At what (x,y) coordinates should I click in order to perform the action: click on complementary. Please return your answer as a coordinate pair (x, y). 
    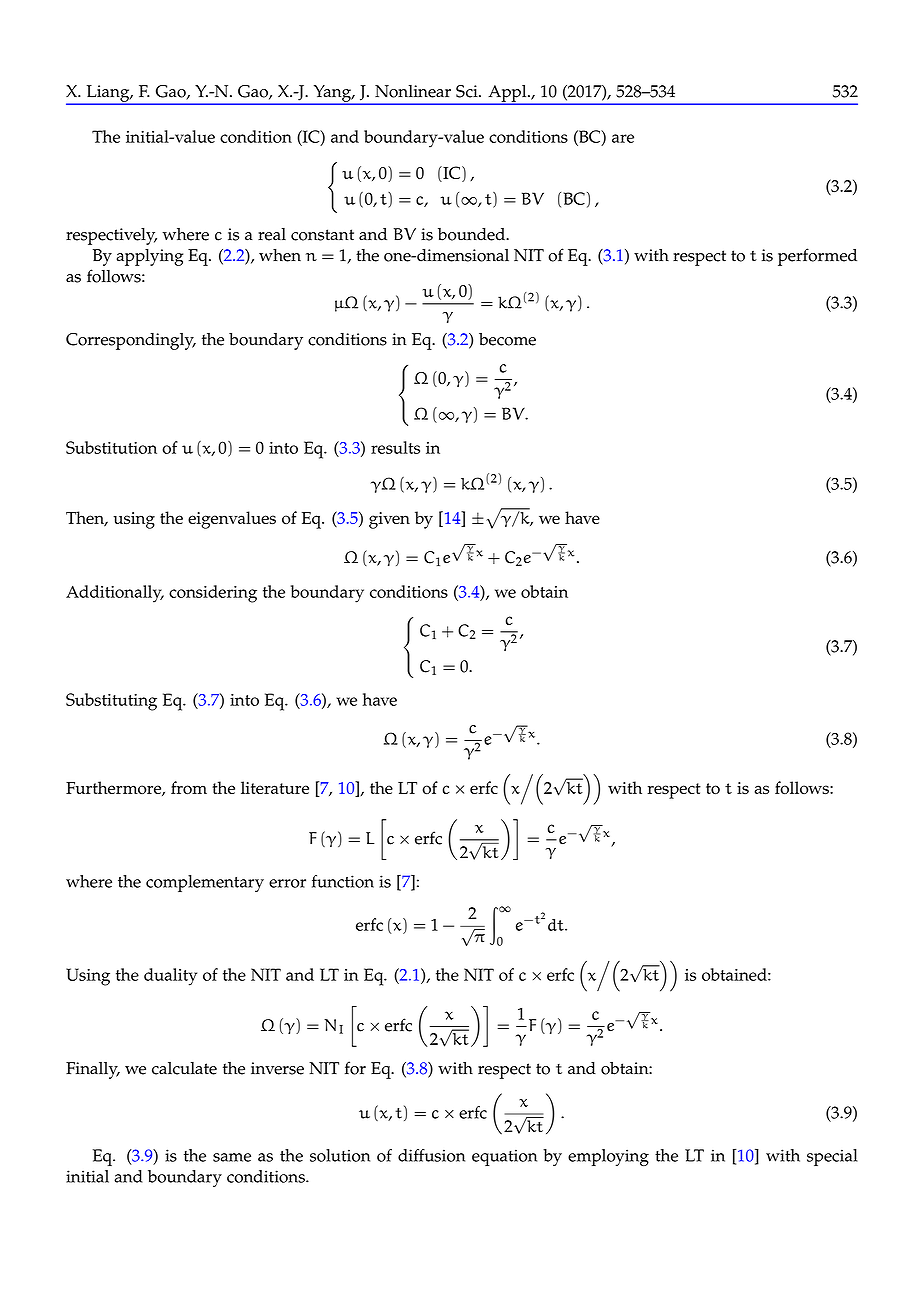
    Looking at the image, I should click on (205, 883).
